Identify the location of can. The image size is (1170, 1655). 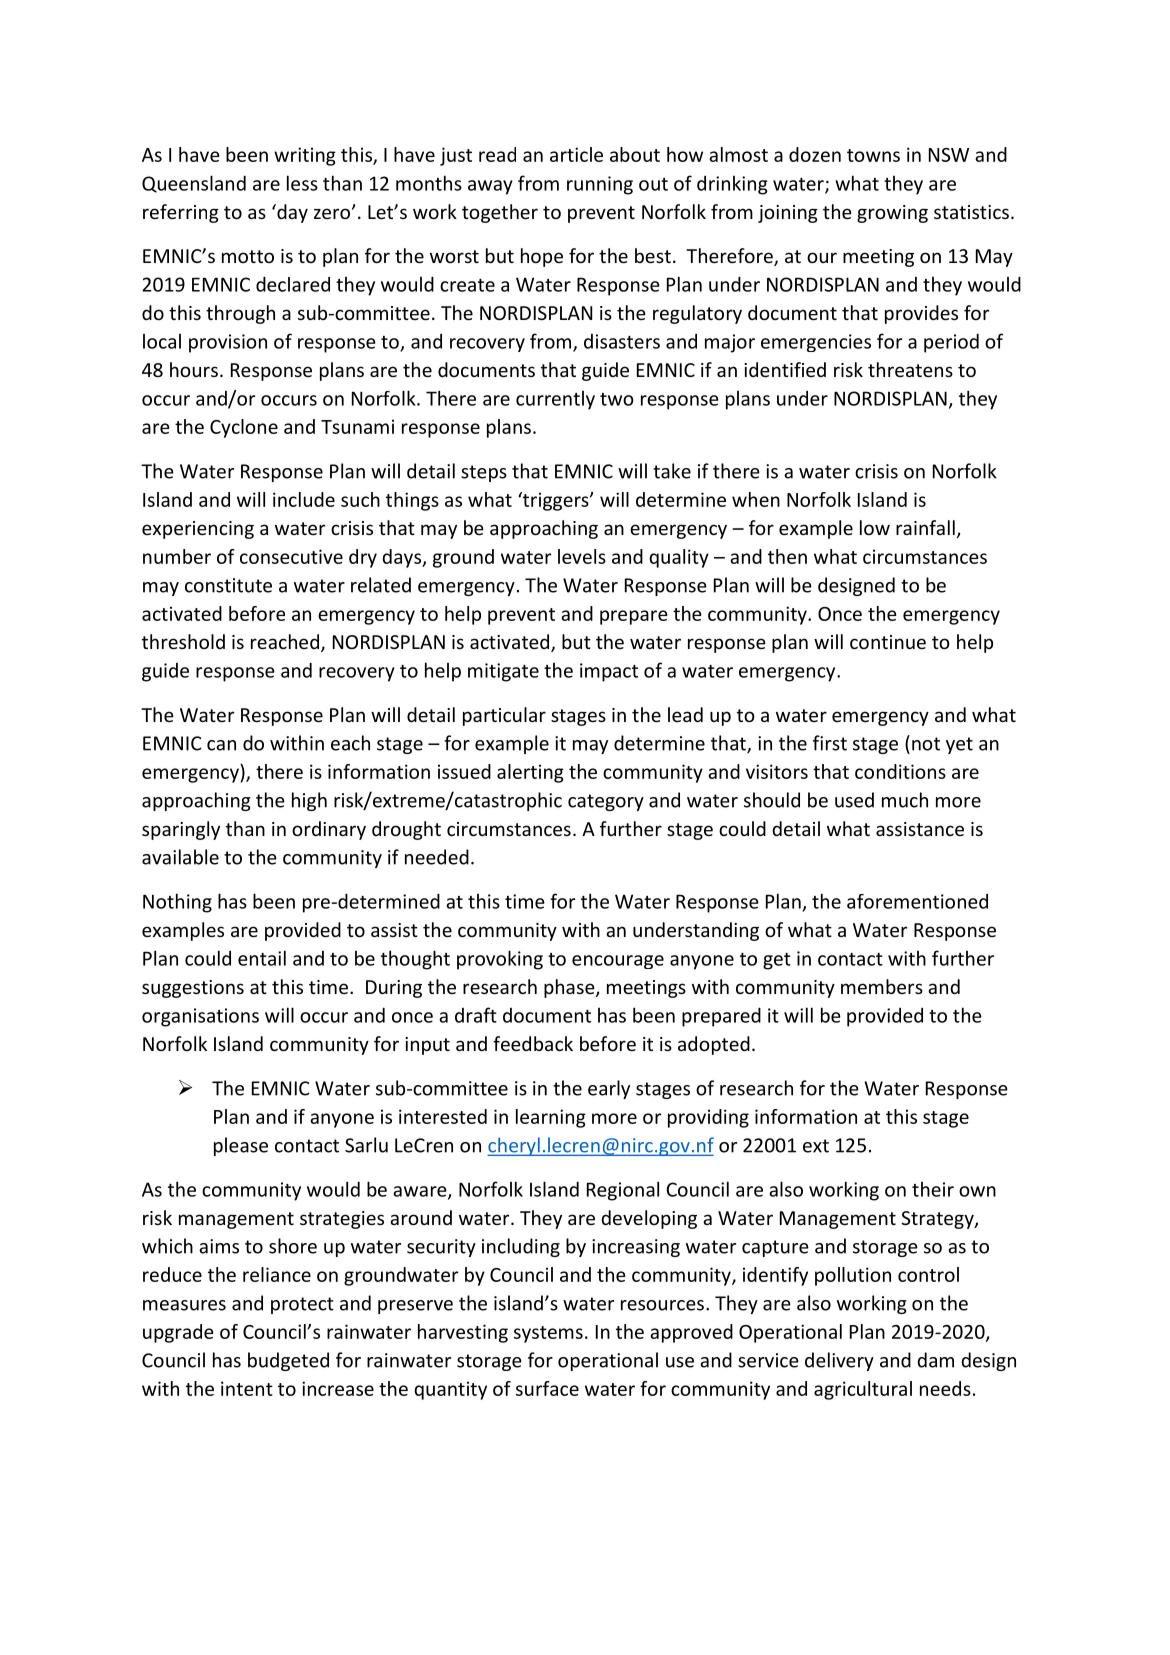
(221, 745).
